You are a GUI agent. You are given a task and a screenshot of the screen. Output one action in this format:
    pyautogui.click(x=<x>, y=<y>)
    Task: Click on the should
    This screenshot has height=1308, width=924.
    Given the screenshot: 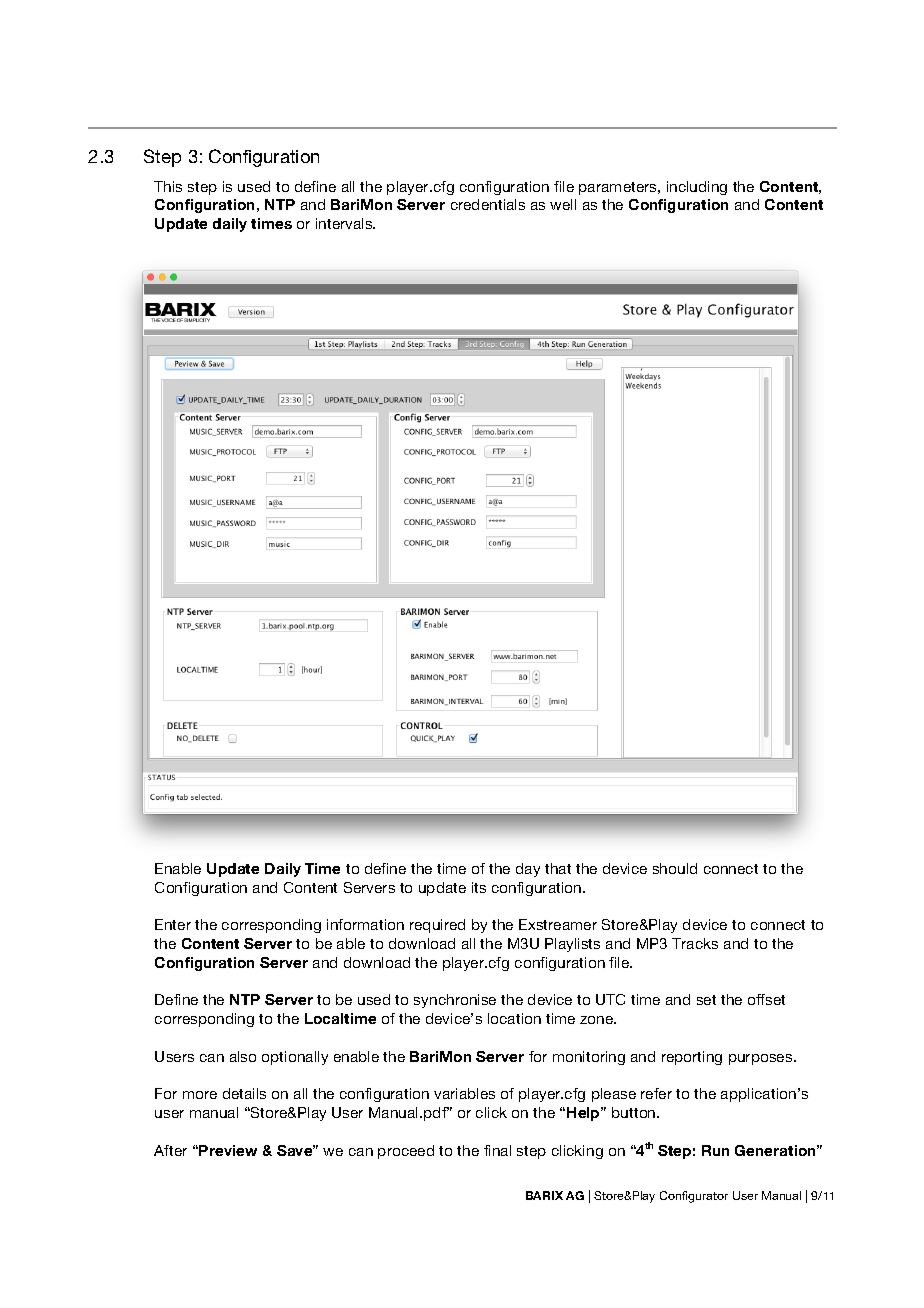 What is the action you would take?
    pyautogui.click(x=675, y=868)
